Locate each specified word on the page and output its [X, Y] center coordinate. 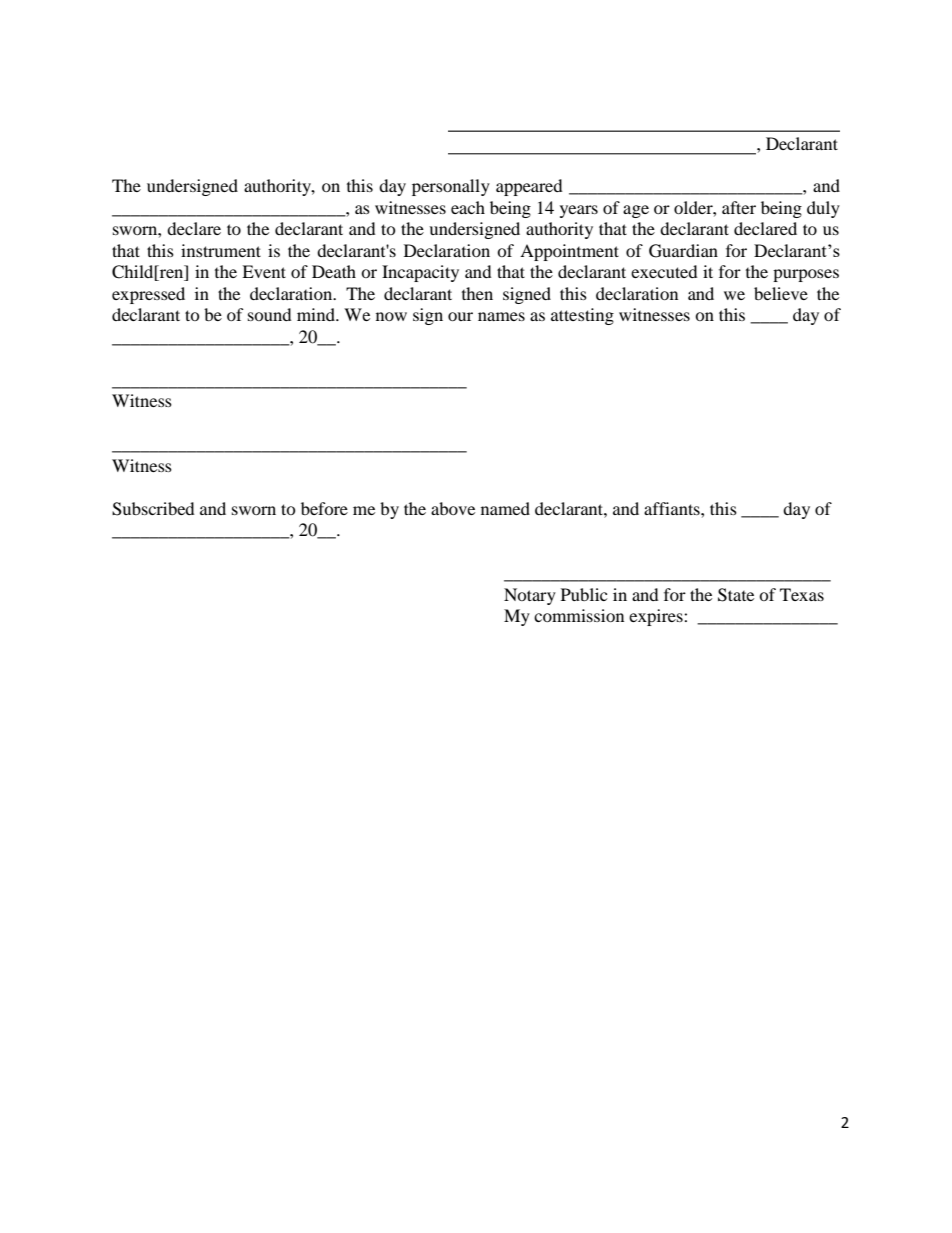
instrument [221, 250]
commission [579, 615]
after [739, 207]
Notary [530, 596]
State [736, 595]
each [468, 207]
